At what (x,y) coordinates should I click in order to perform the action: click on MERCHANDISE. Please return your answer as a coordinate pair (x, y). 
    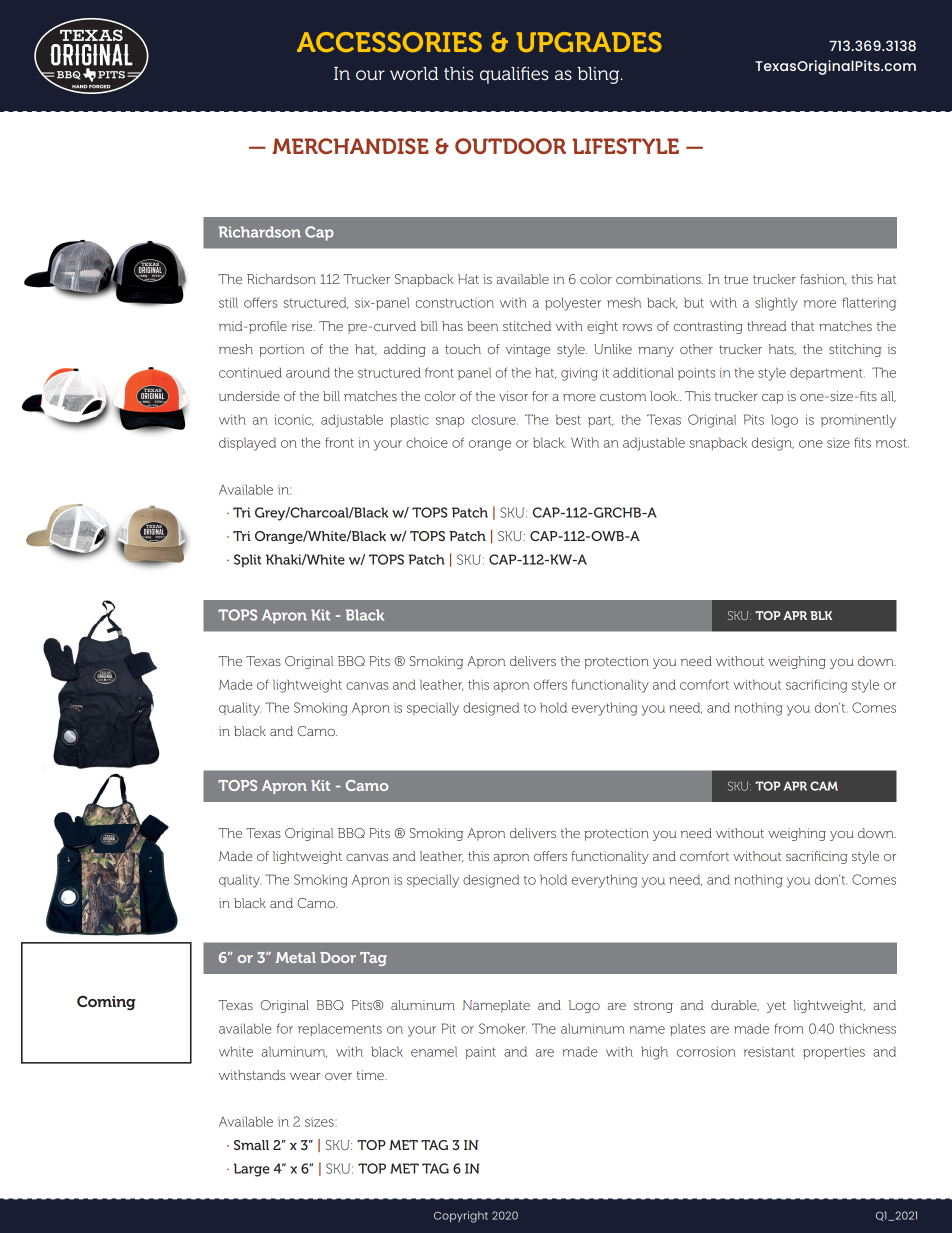
    Looking at the image, I should click on (350, 146).
